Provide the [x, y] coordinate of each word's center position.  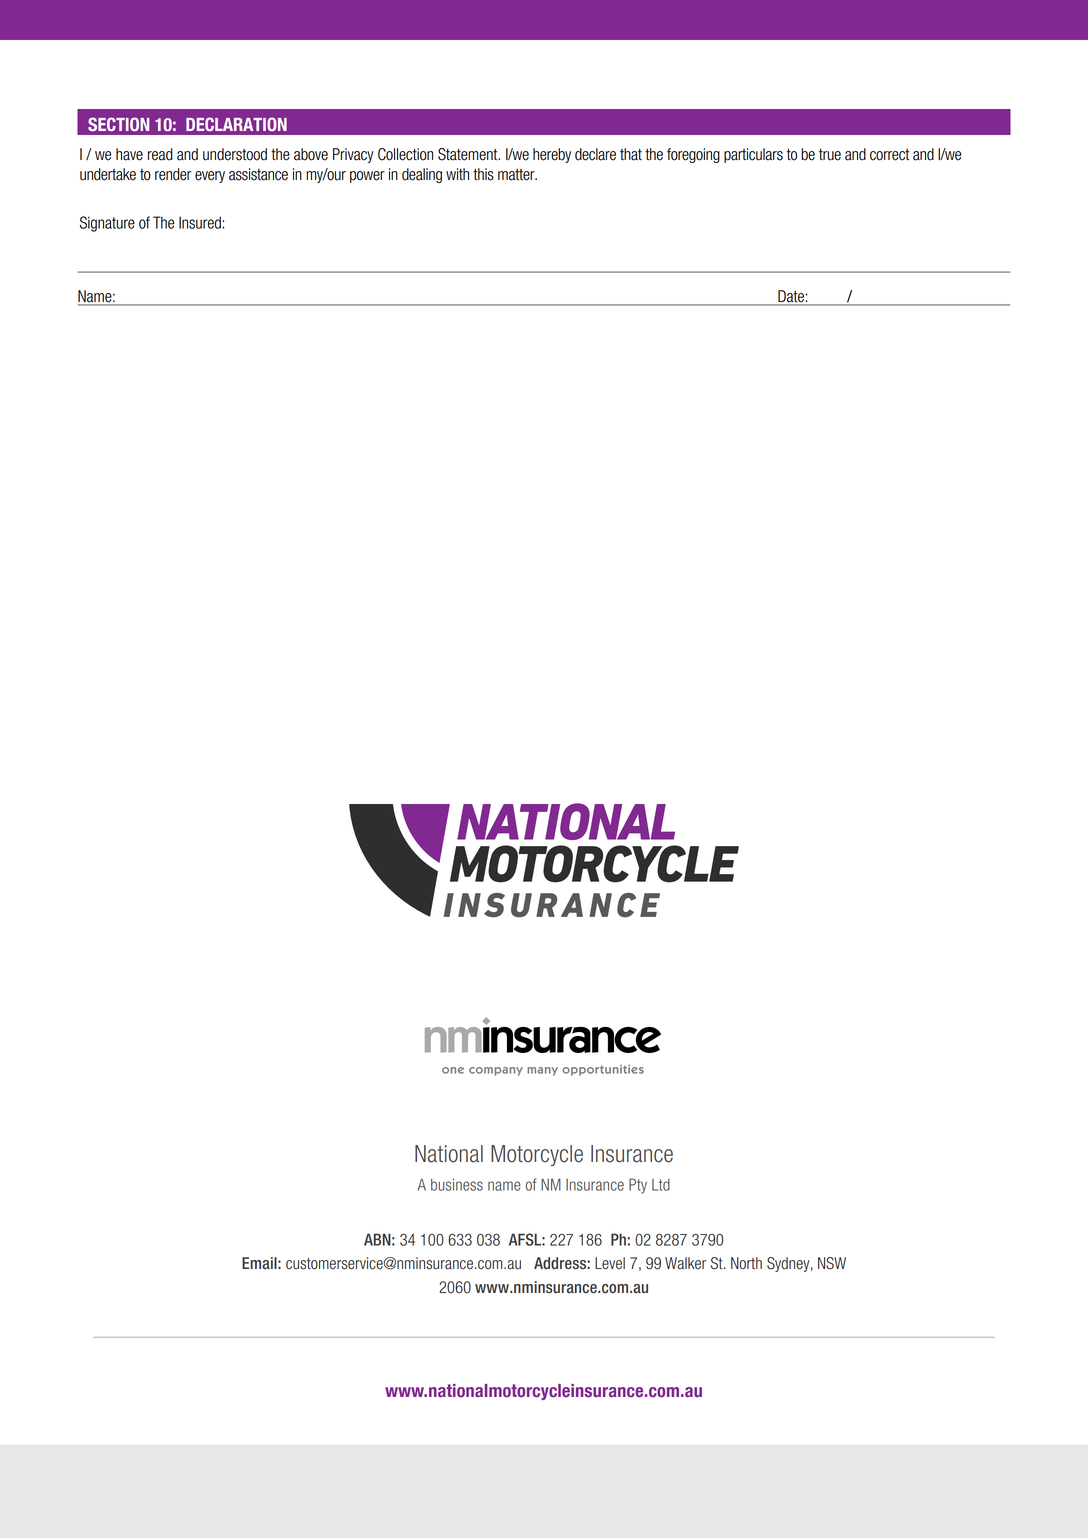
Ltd [661, 1185]
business [457, 1185]
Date [791, 297]
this [483, 174]
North [746, 1263]
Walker [685, 1263]
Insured [200, 222]
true [830, 155]
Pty [638, 1186]
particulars [753, 155]
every [210, 177]
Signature [107, 224]
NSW [832, 1263]
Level [610, 1263]
